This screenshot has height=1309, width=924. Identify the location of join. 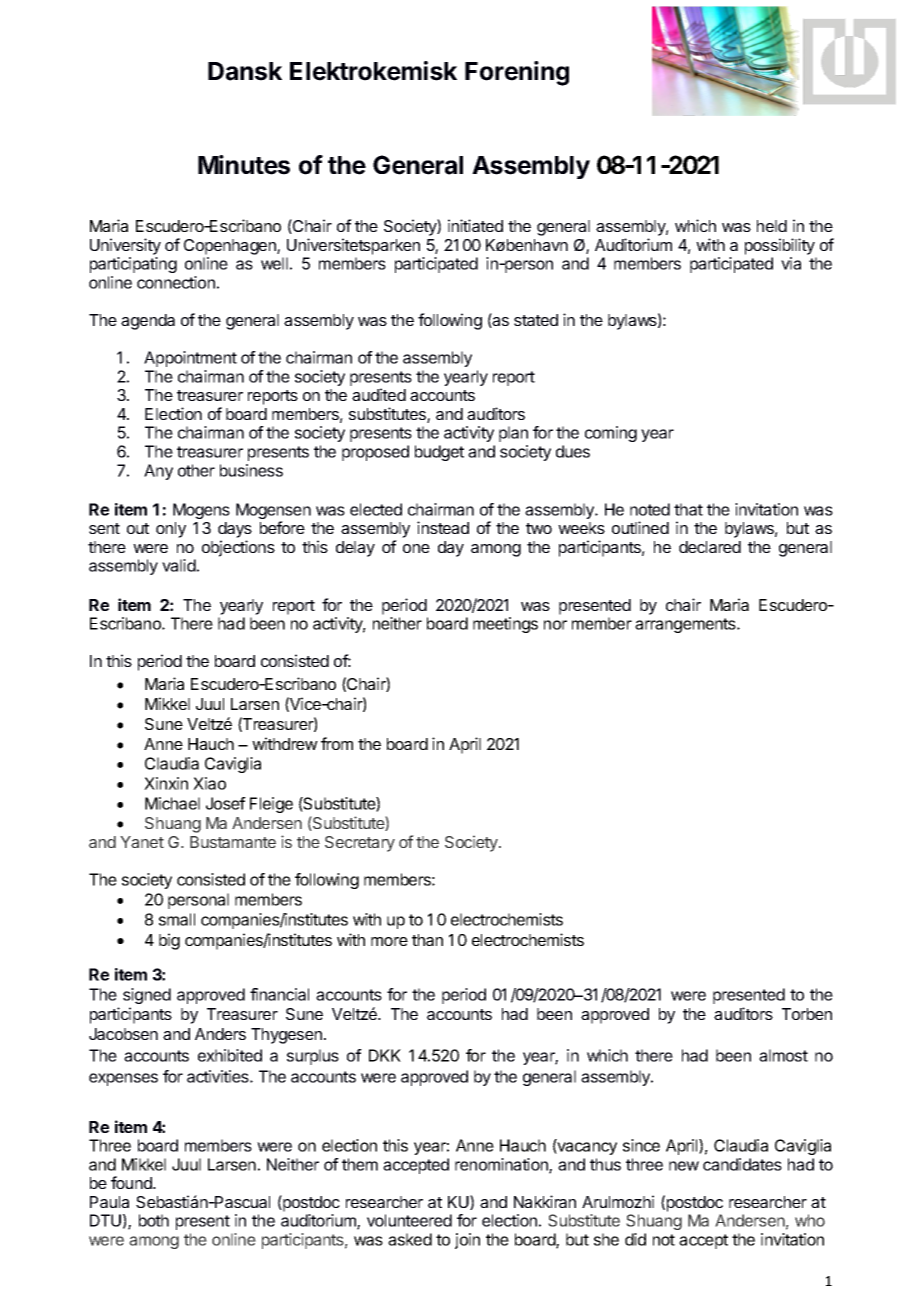
(467, 1241).
